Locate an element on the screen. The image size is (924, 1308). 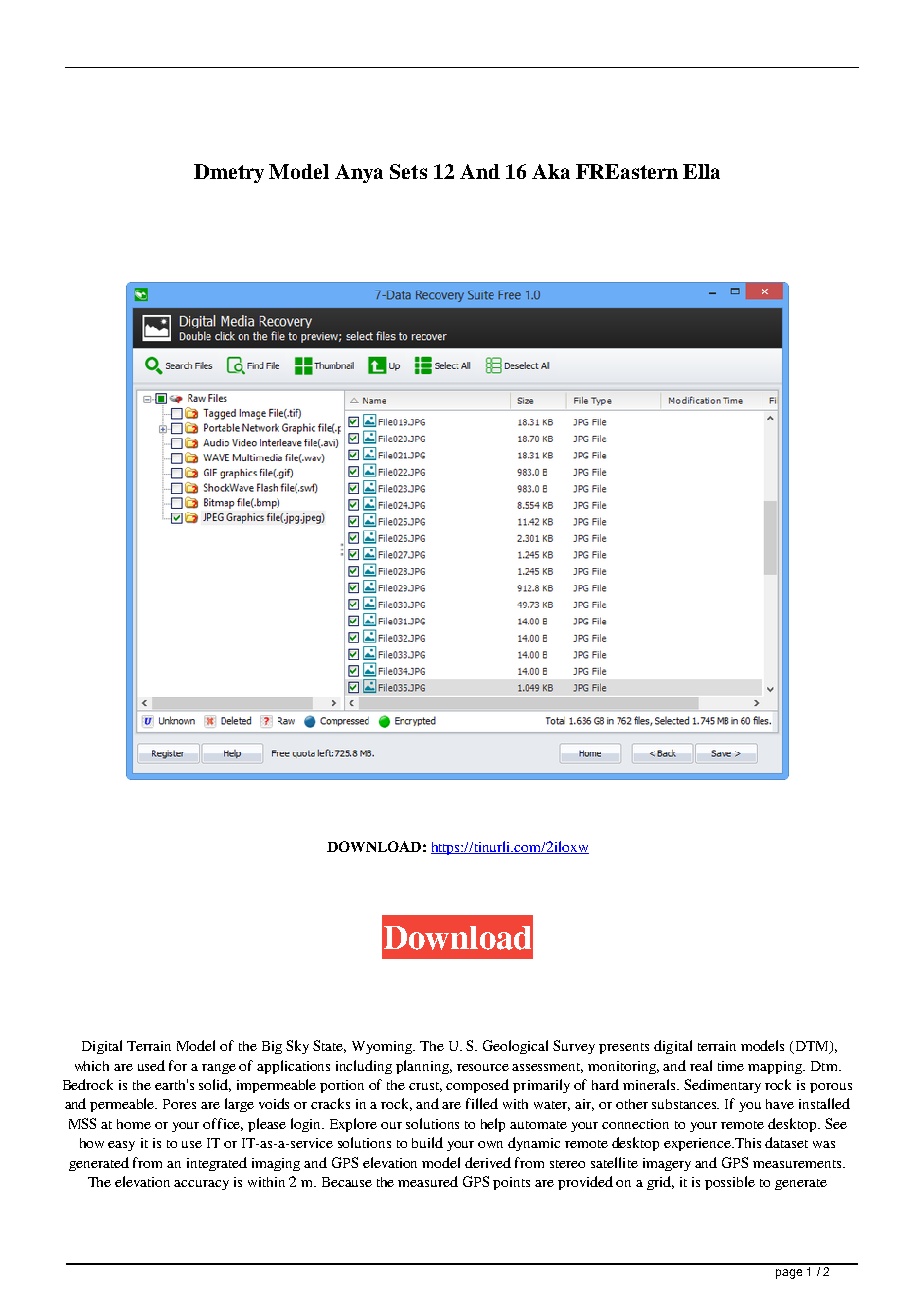
Sets is located at coordinates (408, 171).
